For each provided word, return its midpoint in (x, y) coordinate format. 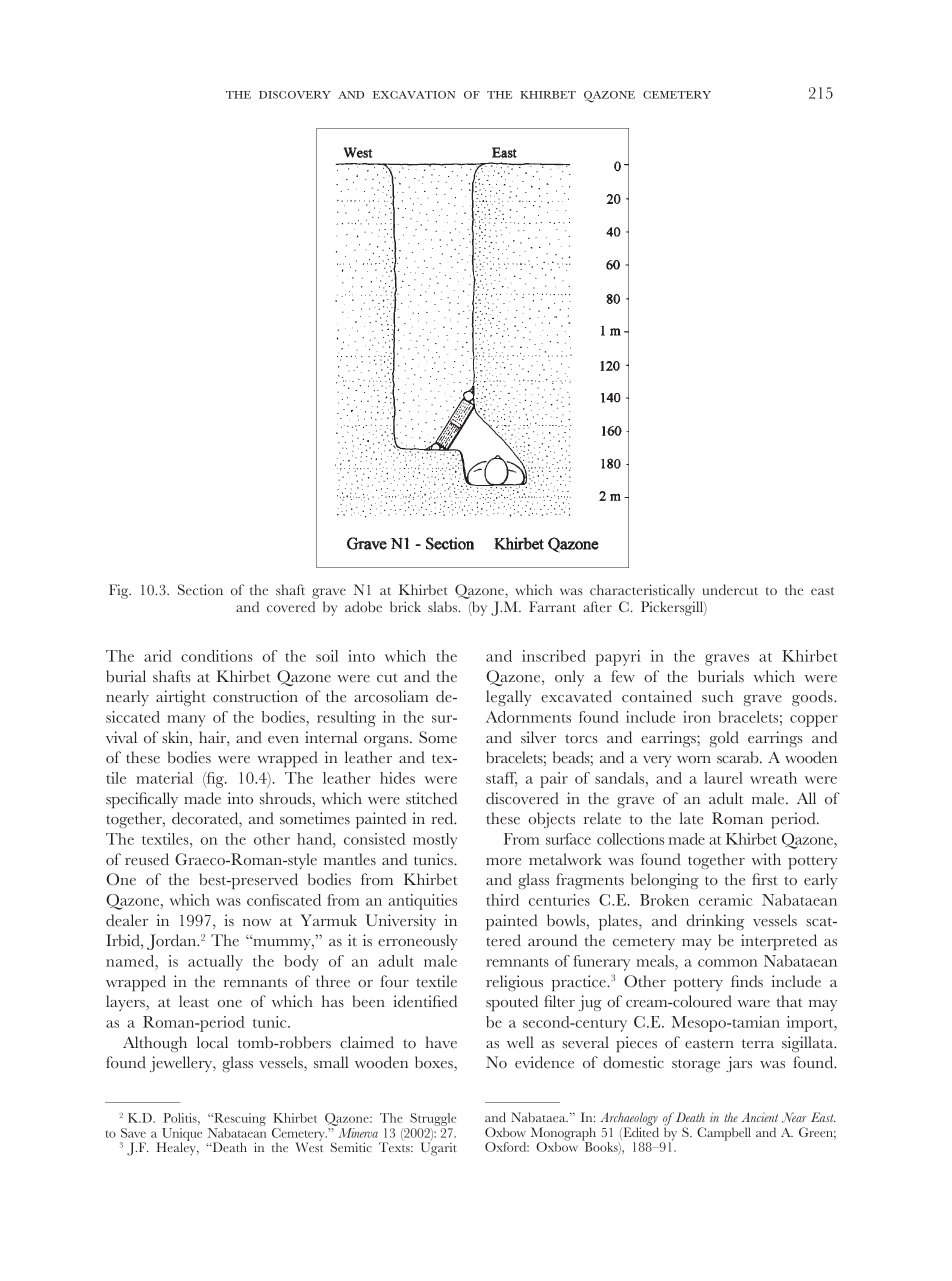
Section (200, 590)
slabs (444, 607)
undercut (730, 589)
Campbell (724, 1134)
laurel (723, 778)
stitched (431, 798)
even (283, 740)
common (727, 963)
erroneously (418, 942)
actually (215, 963)
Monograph (563, 1135)
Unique (182, 1136)
